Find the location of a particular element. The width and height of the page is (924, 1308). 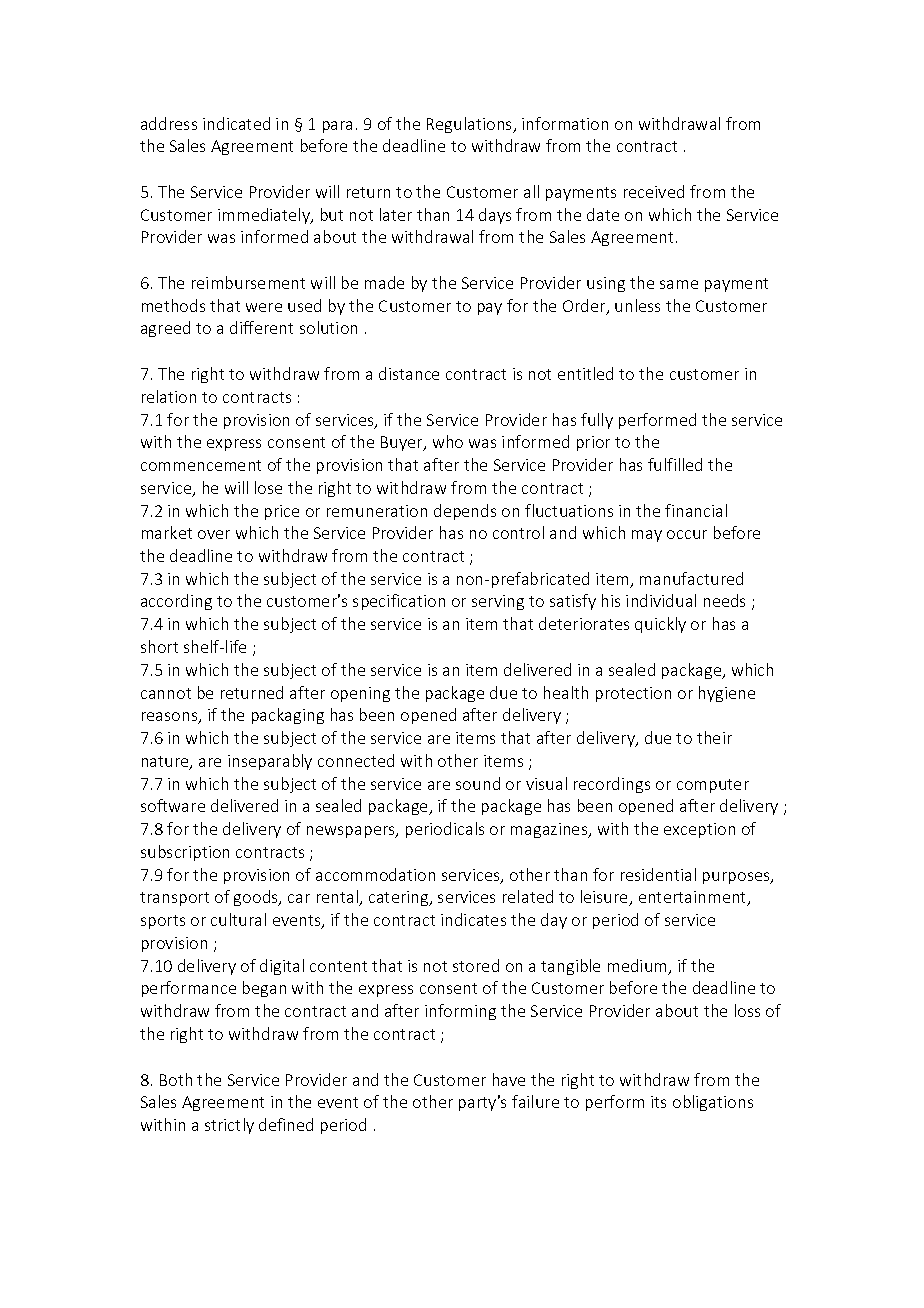

fulfilled is located at coordinates (675, 464).
